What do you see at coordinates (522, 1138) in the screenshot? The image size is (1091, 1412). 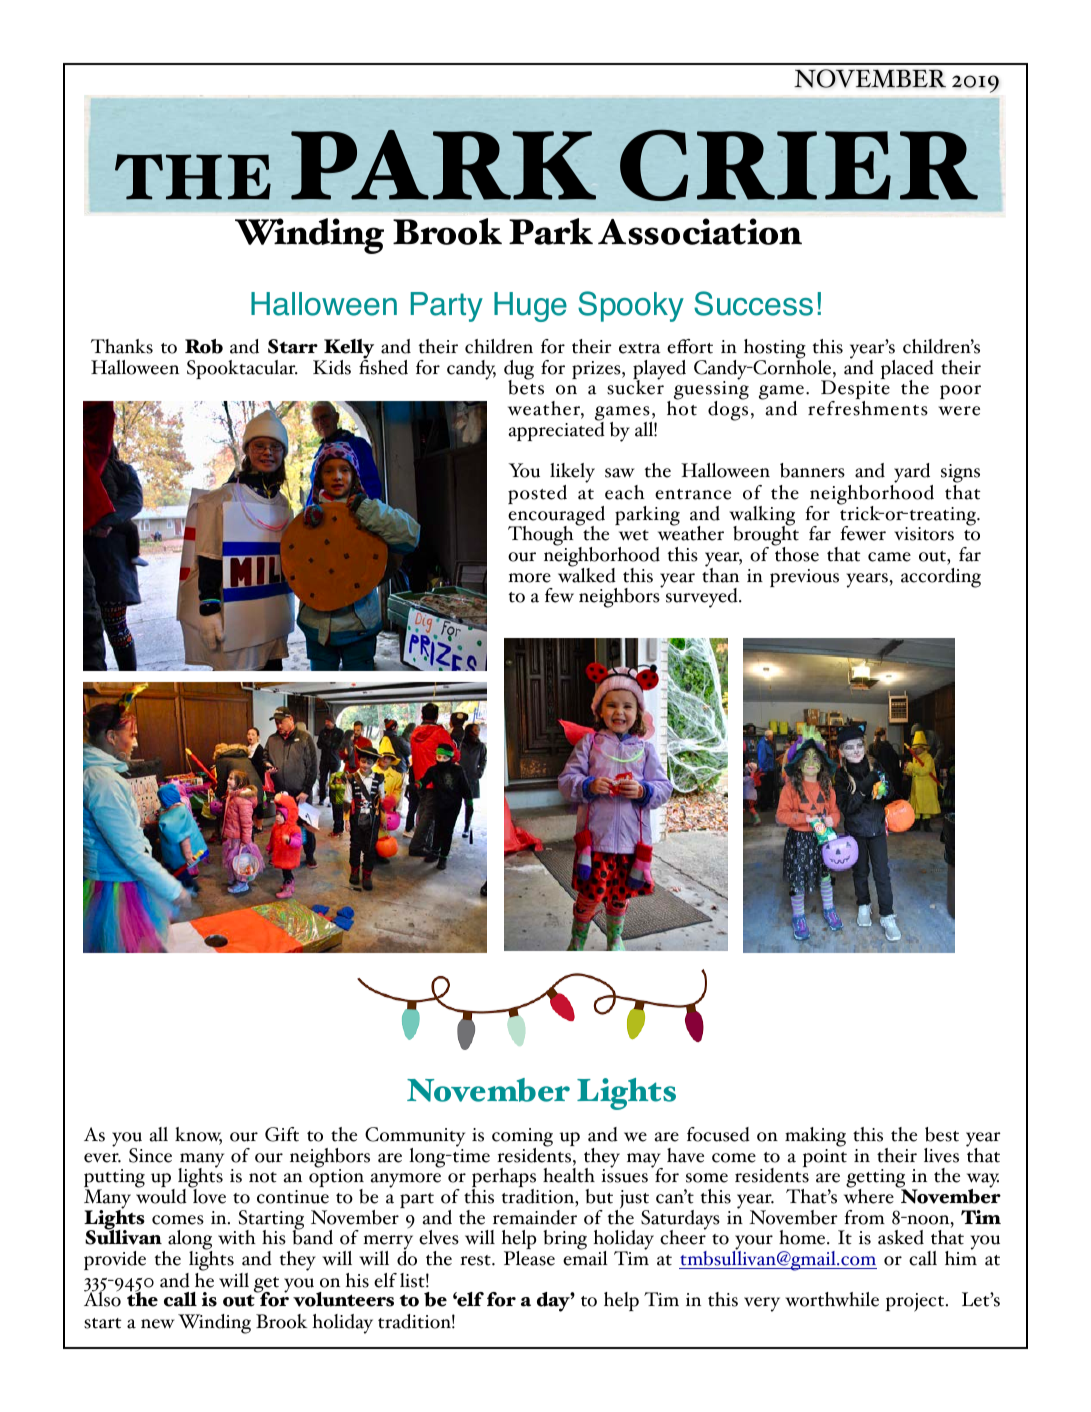 I see `coming` at bounding box center [522, 1138].
